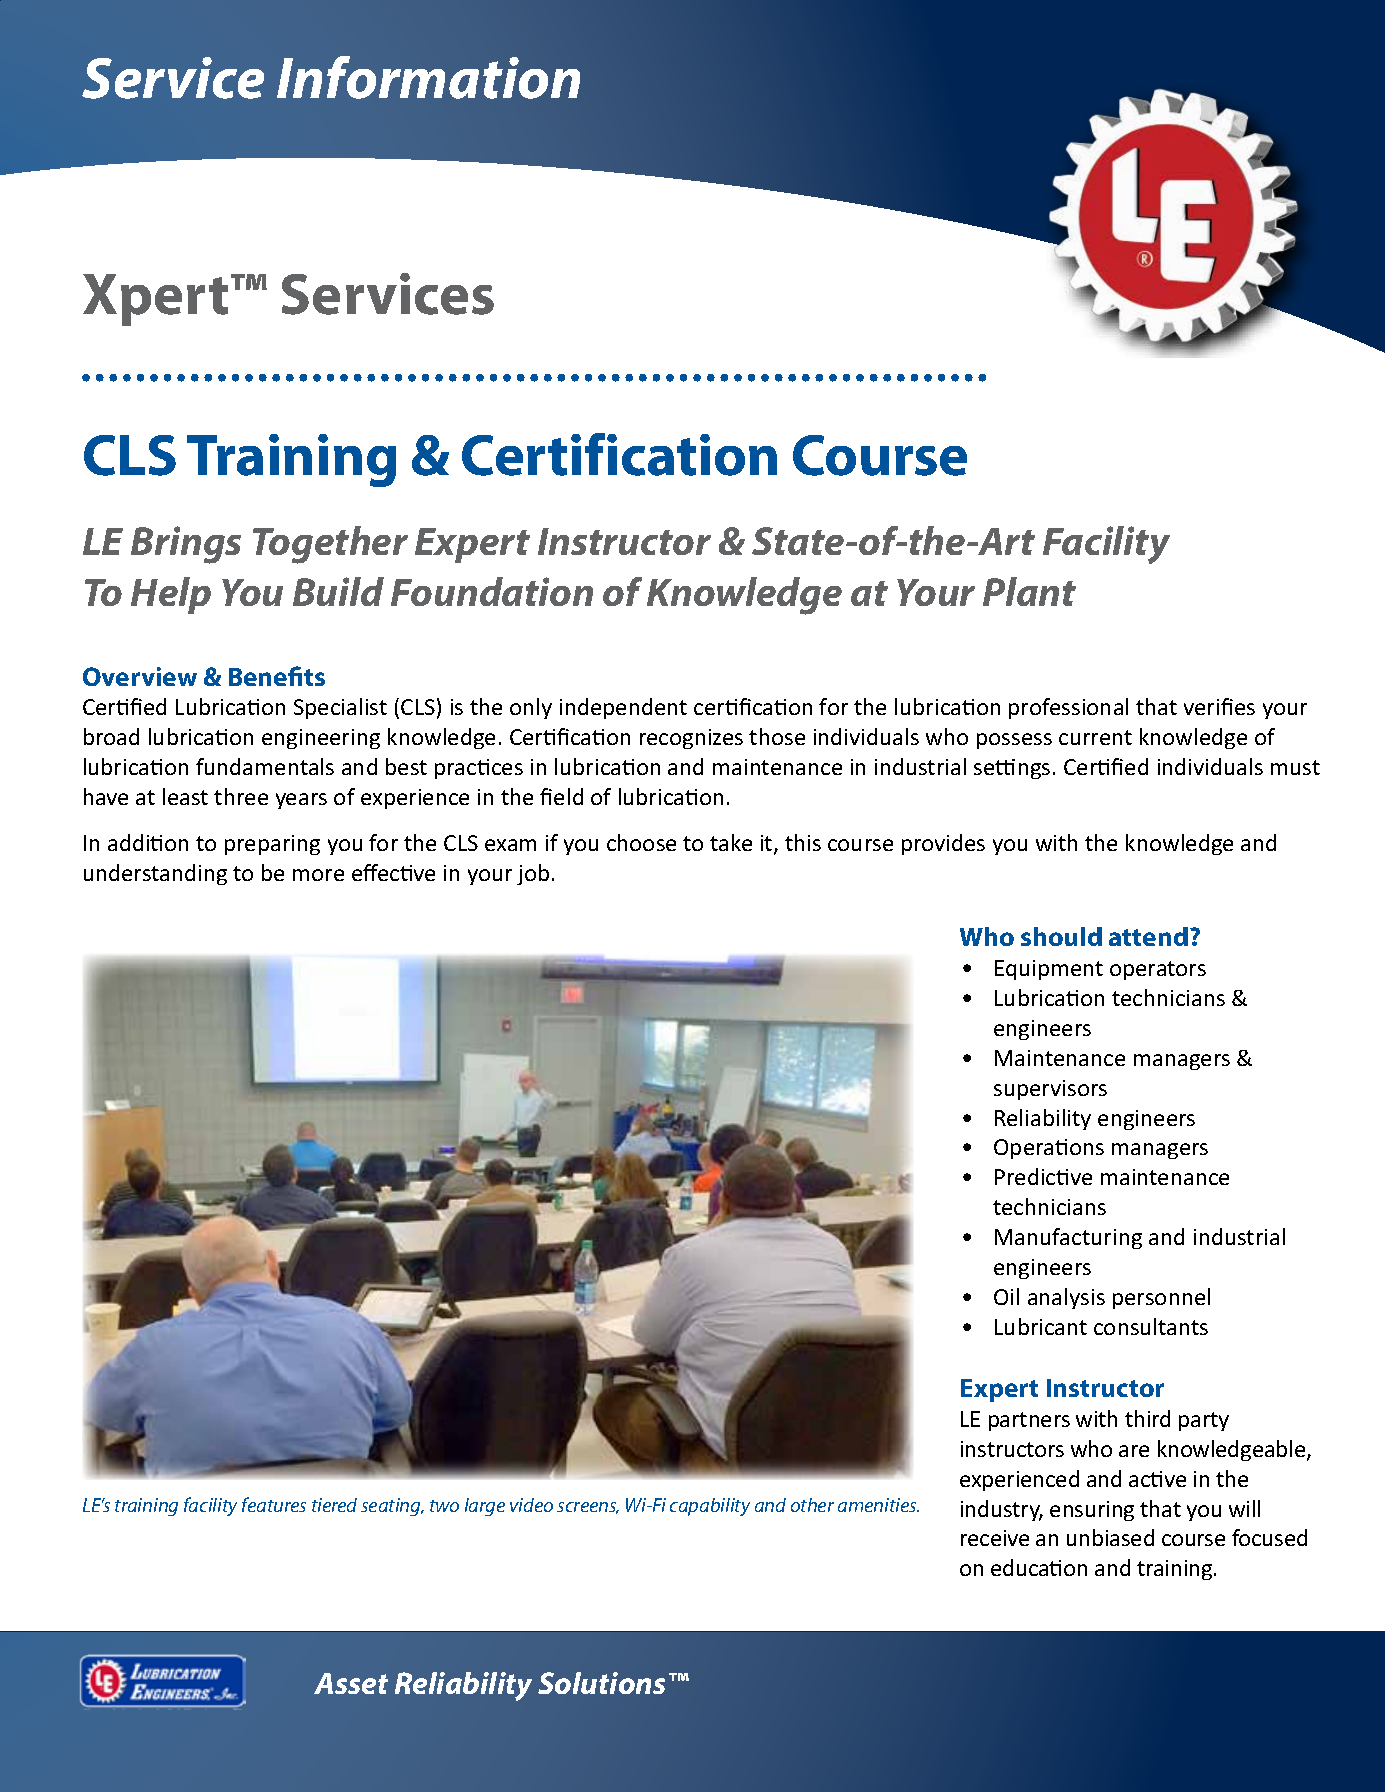 The height and width of the screenshot is (1792, 1385). I want to click on attend, so click(1148, 936).
